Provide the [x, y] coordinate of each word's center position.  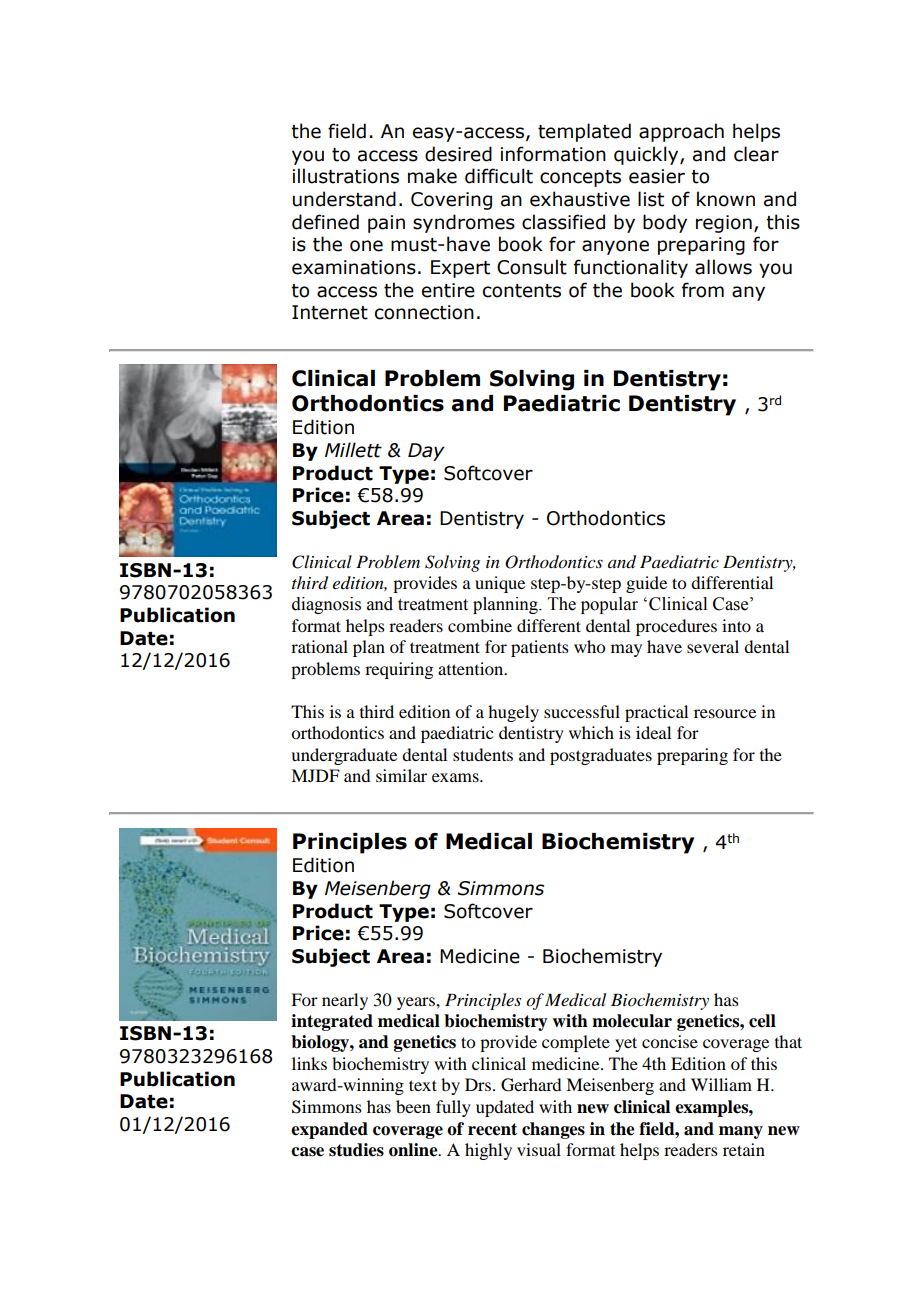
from [703, 290]
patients [540, 648]
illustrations [346, 176]
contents [522, 291]
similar [401, 775]
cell [762, 1021]
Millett [353, 450]
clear [756, 154]
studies [356, 1150]
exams [456, 777]
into [736, 625]
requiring [399, 670]
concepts [580, 178]
